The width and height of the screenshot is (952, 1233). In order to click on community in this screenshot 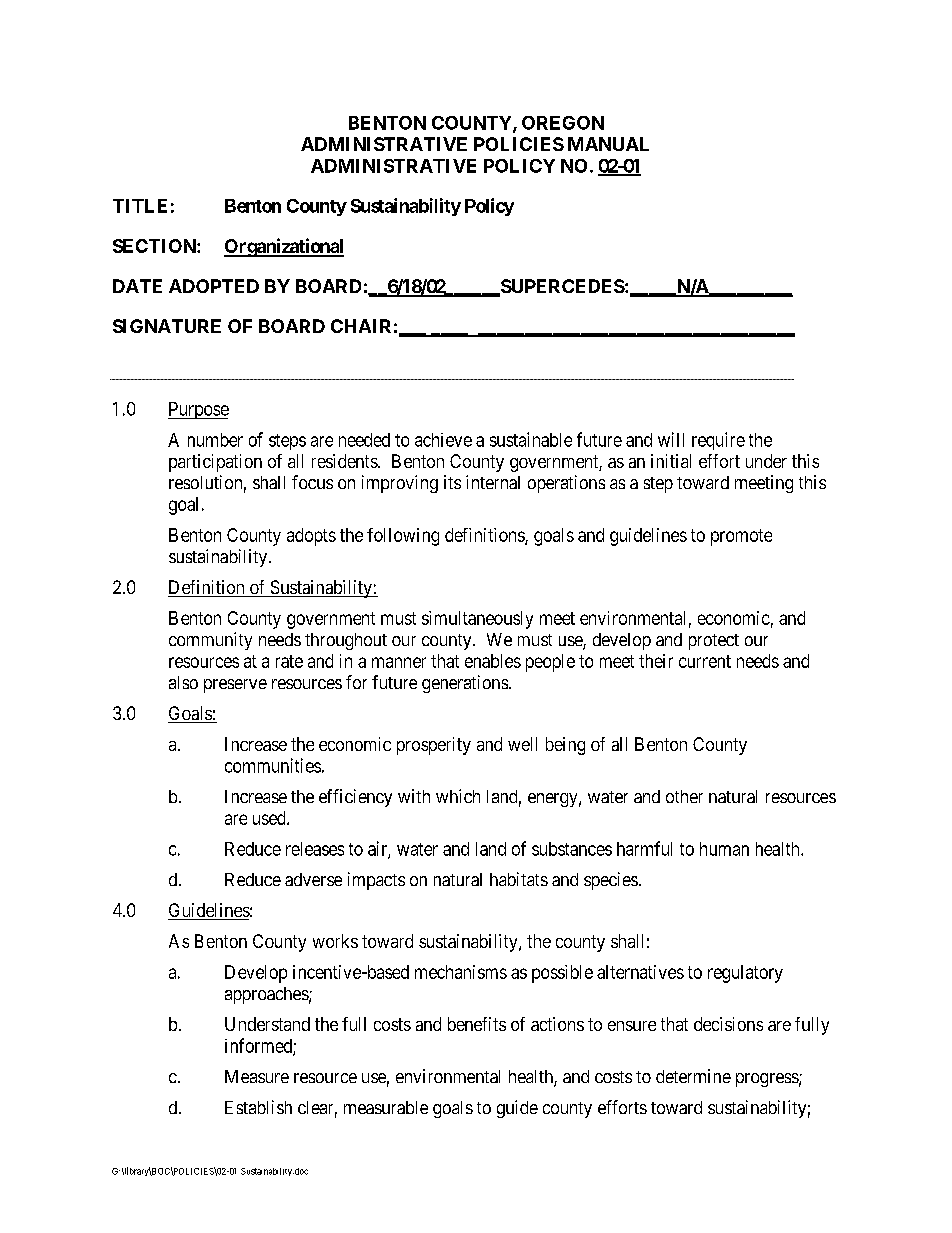, I will do `click(210, 641)`.
